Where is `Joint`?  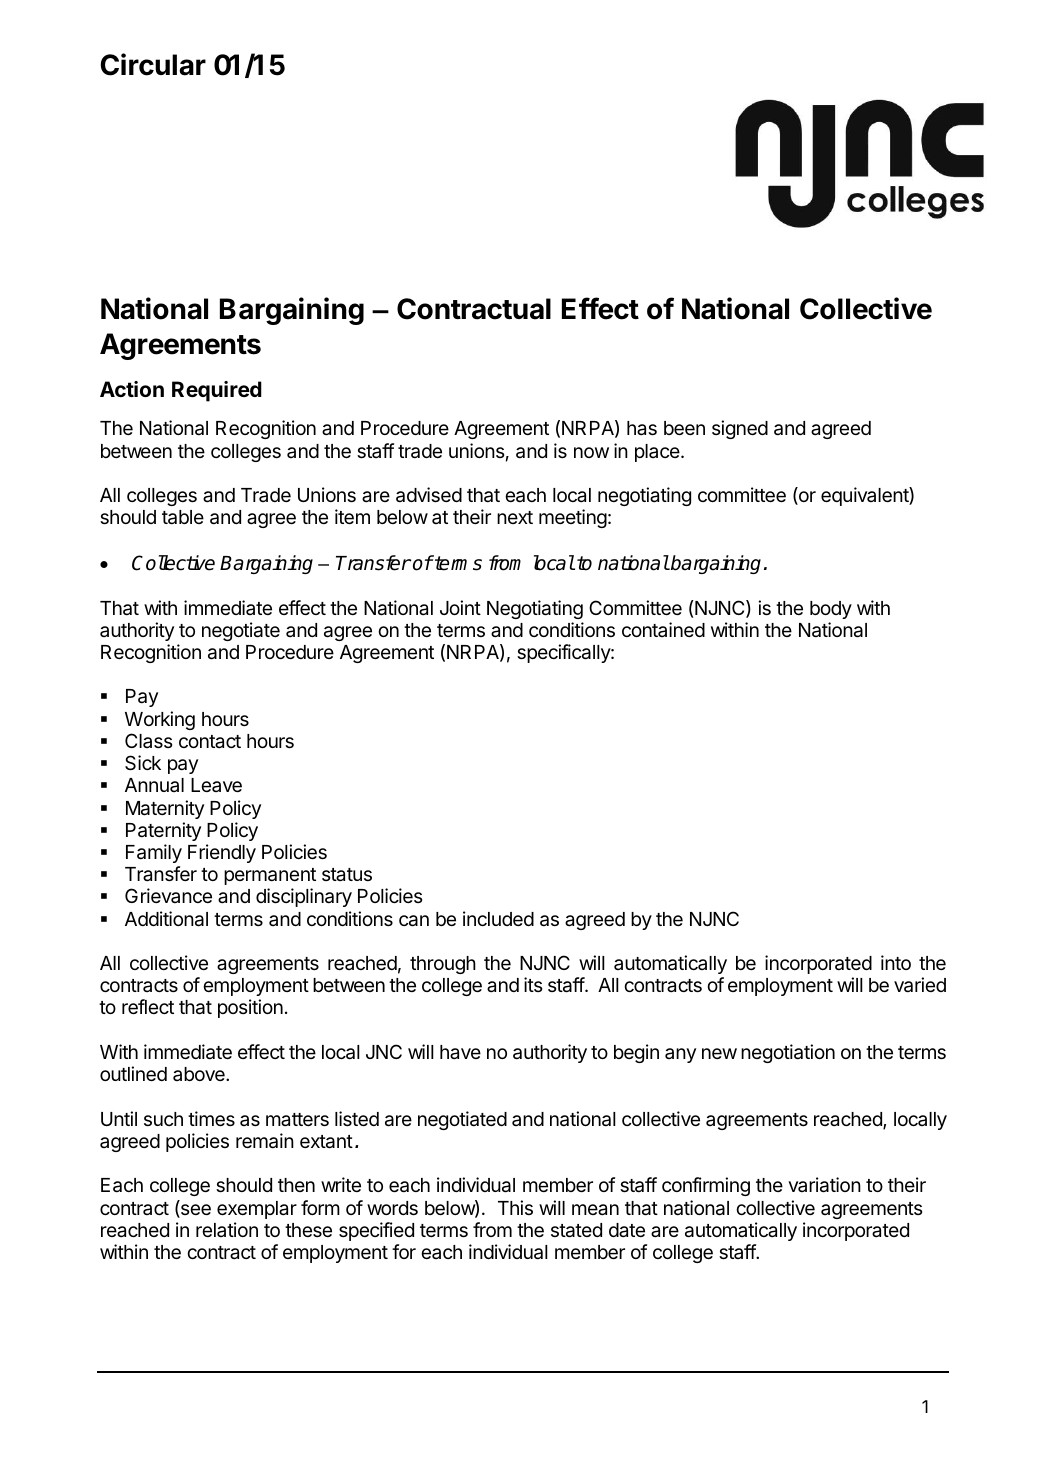
Joint is located at coordinates (460, 607).
